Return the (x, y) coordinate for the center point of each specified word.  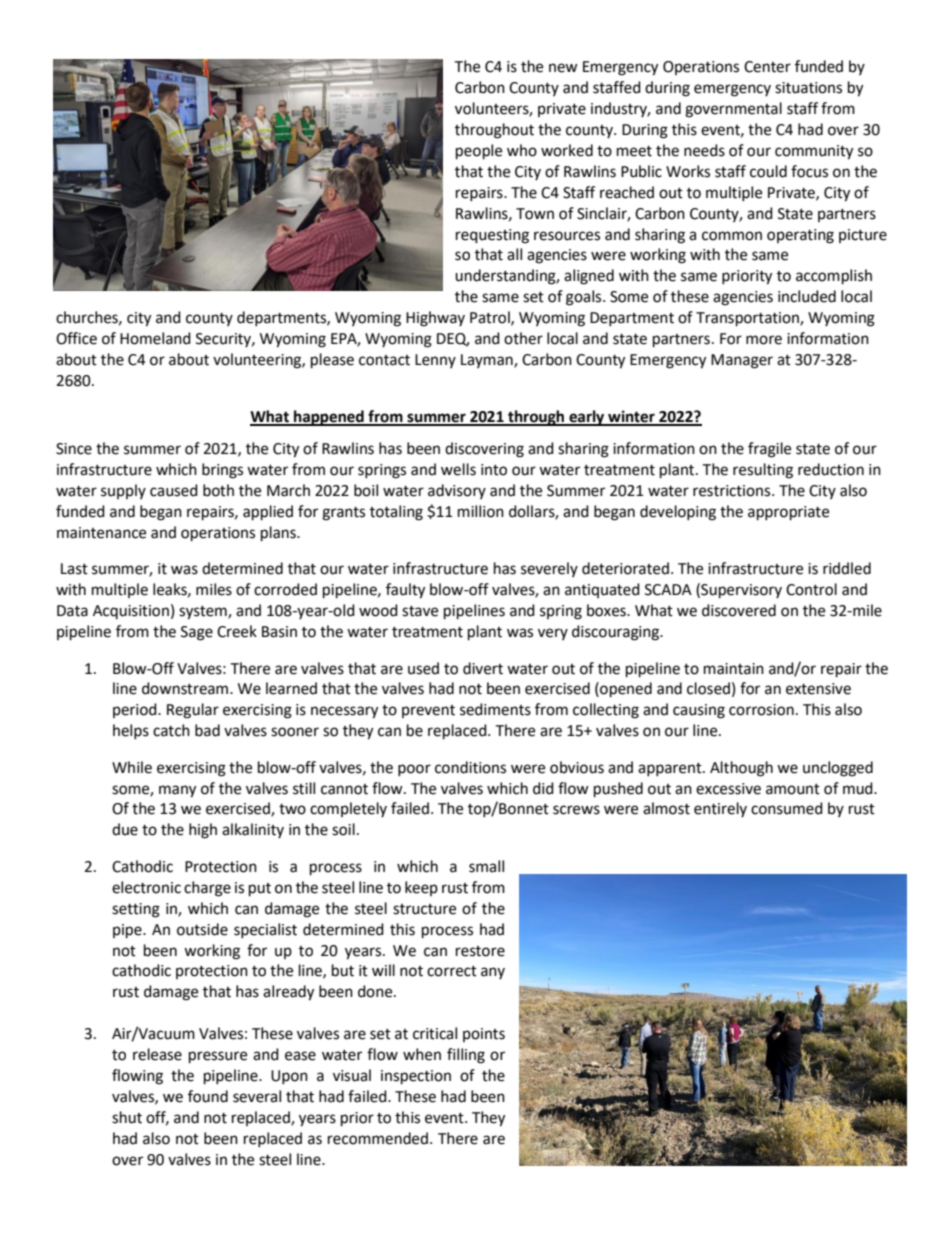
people (479, 152)
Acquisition (131, 612)
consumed (787, 808)
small (486, 866)
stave (420, 611)
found (208, 1096)
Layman (488, 361)
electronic (146, 887)
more (764, 340)
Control (811, 589)
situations (808, 88)
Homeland (155, 338)
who (522, 150)
